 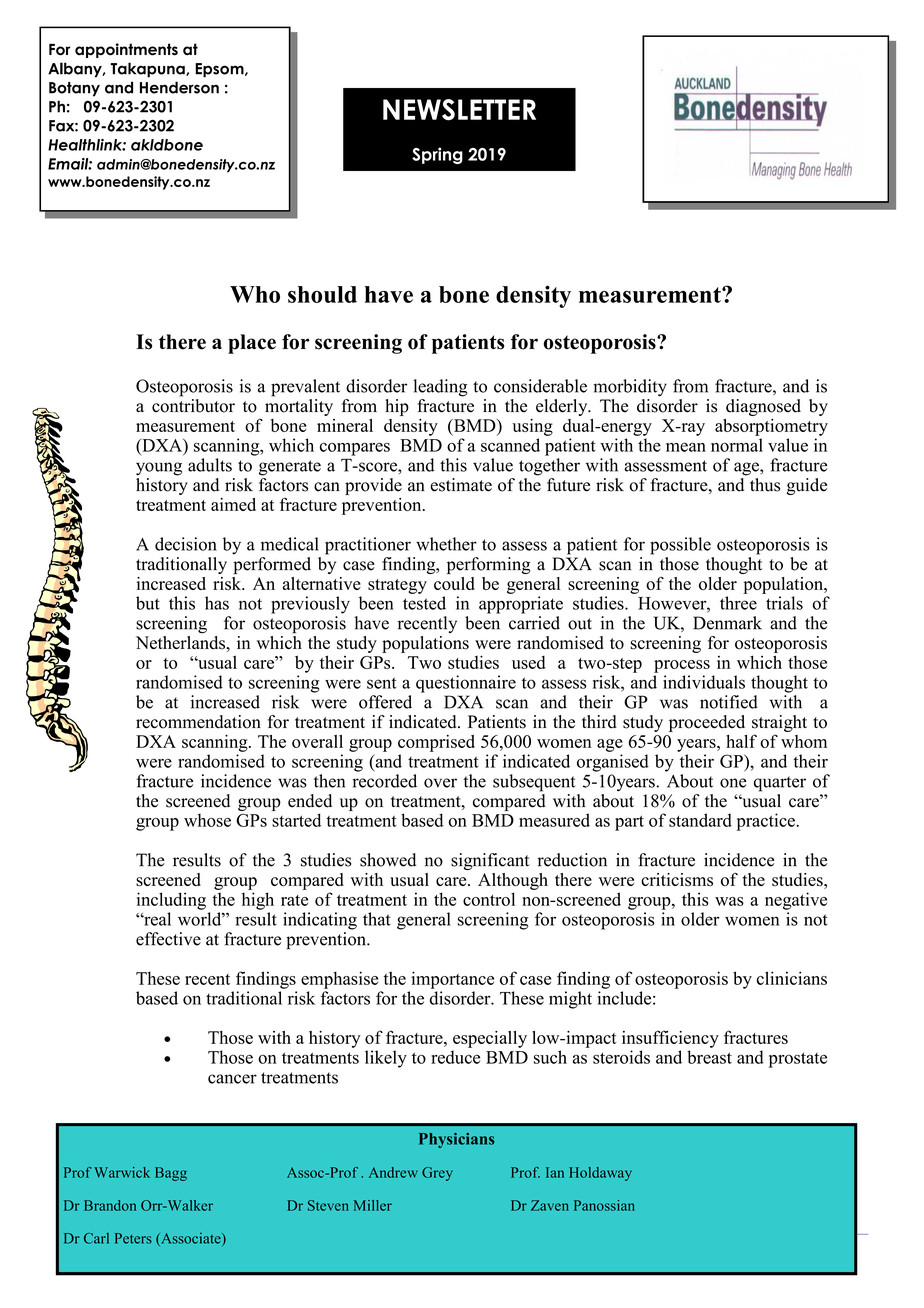 What do you see at coordinates (737, 445) in the page?
I see `normal` at bounding box center [737, 445].
